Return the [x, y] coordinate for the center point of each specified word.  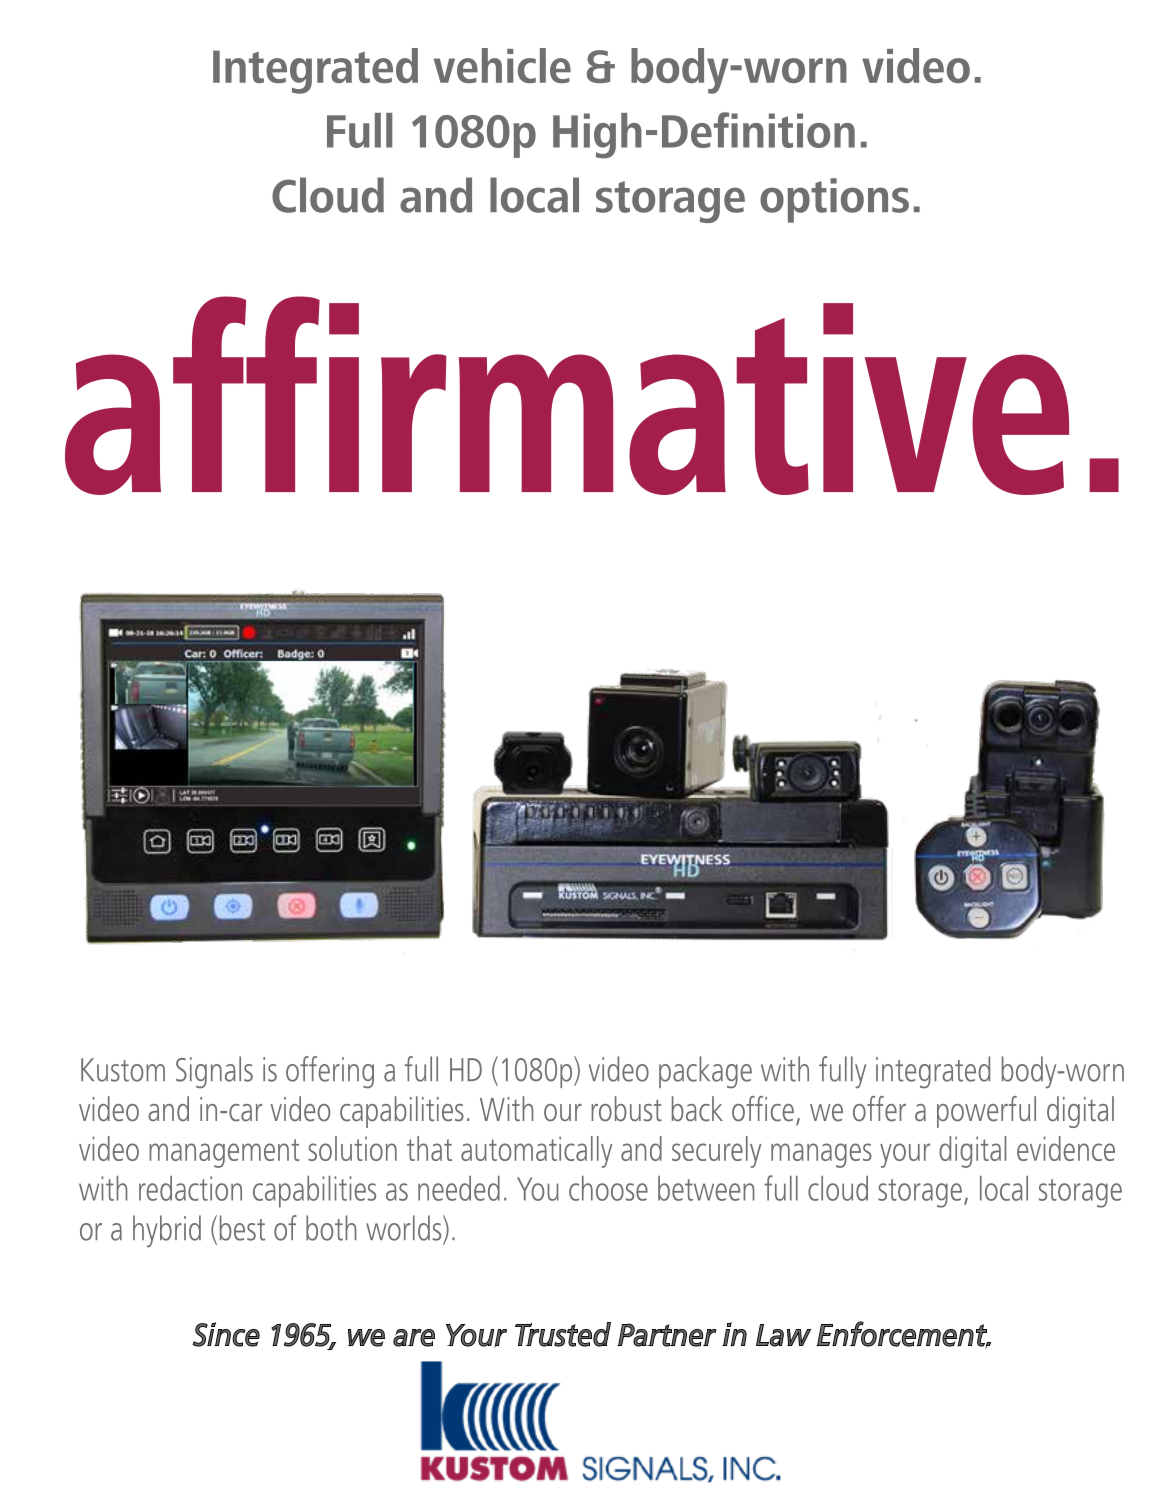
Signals [214, 1072]
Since [226, 1334]
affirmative [567, 395]
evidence [1066, 1148]
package [705, 1072]
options [834, 200]
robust [626, 1109]
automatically [536, 1152]
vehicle [502, 65]
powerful [986, 1112]
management [224, 1153]
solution [352, 1148]
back [697, 1109]
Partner [667, 1335]
